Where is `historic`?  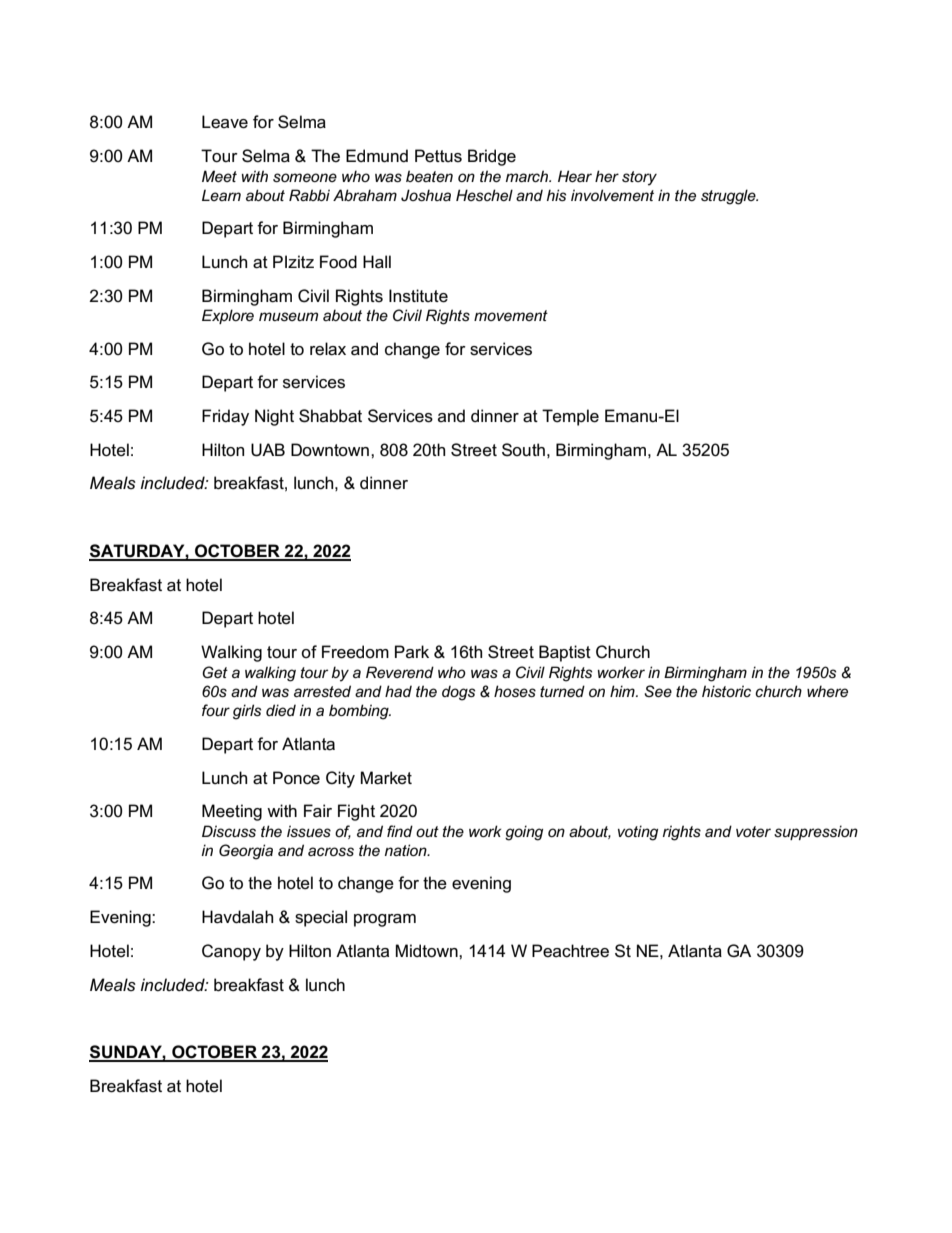 historic is located at coordinates (726, 691).
